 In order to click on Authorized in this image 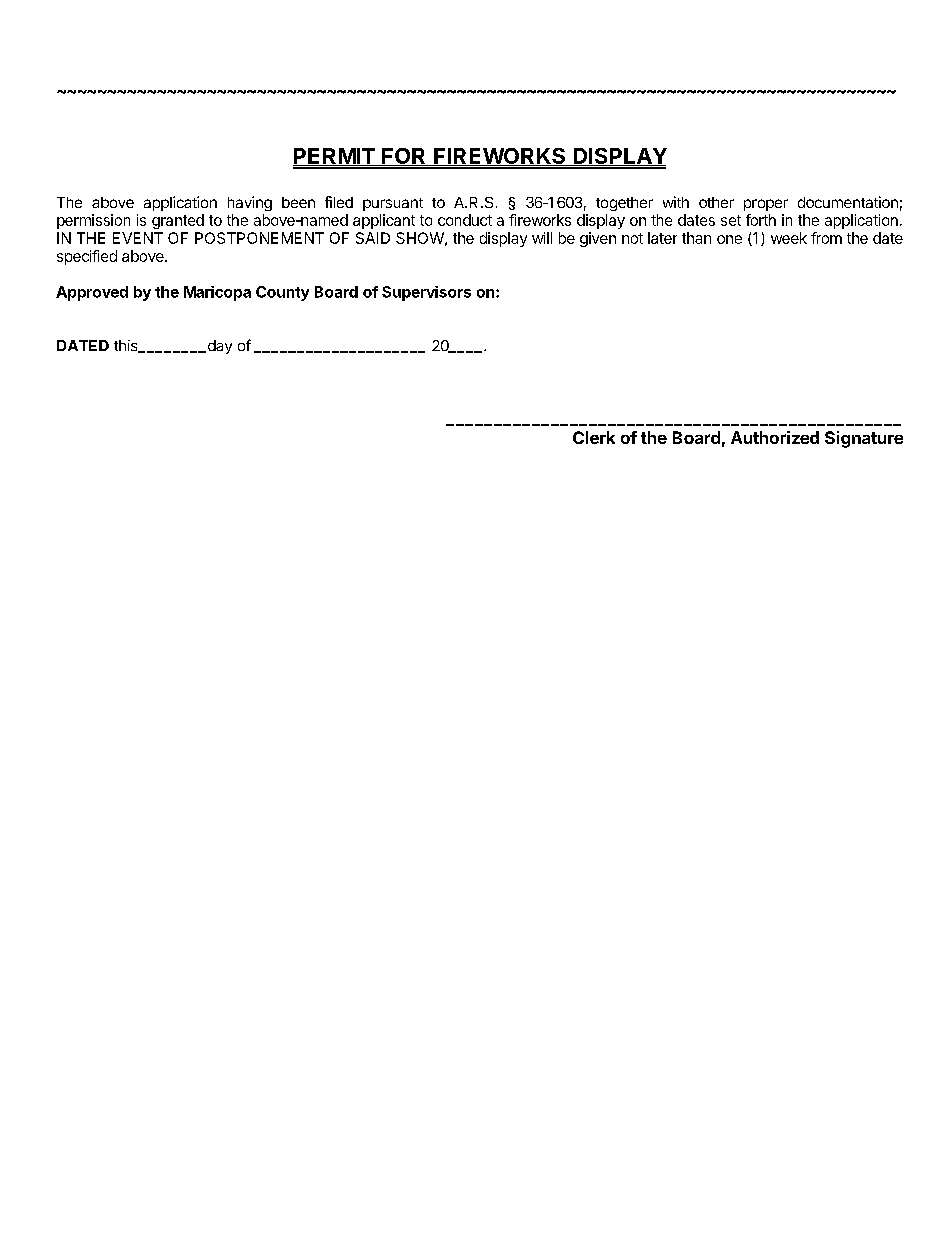, I will do `click(775, 437)`.
